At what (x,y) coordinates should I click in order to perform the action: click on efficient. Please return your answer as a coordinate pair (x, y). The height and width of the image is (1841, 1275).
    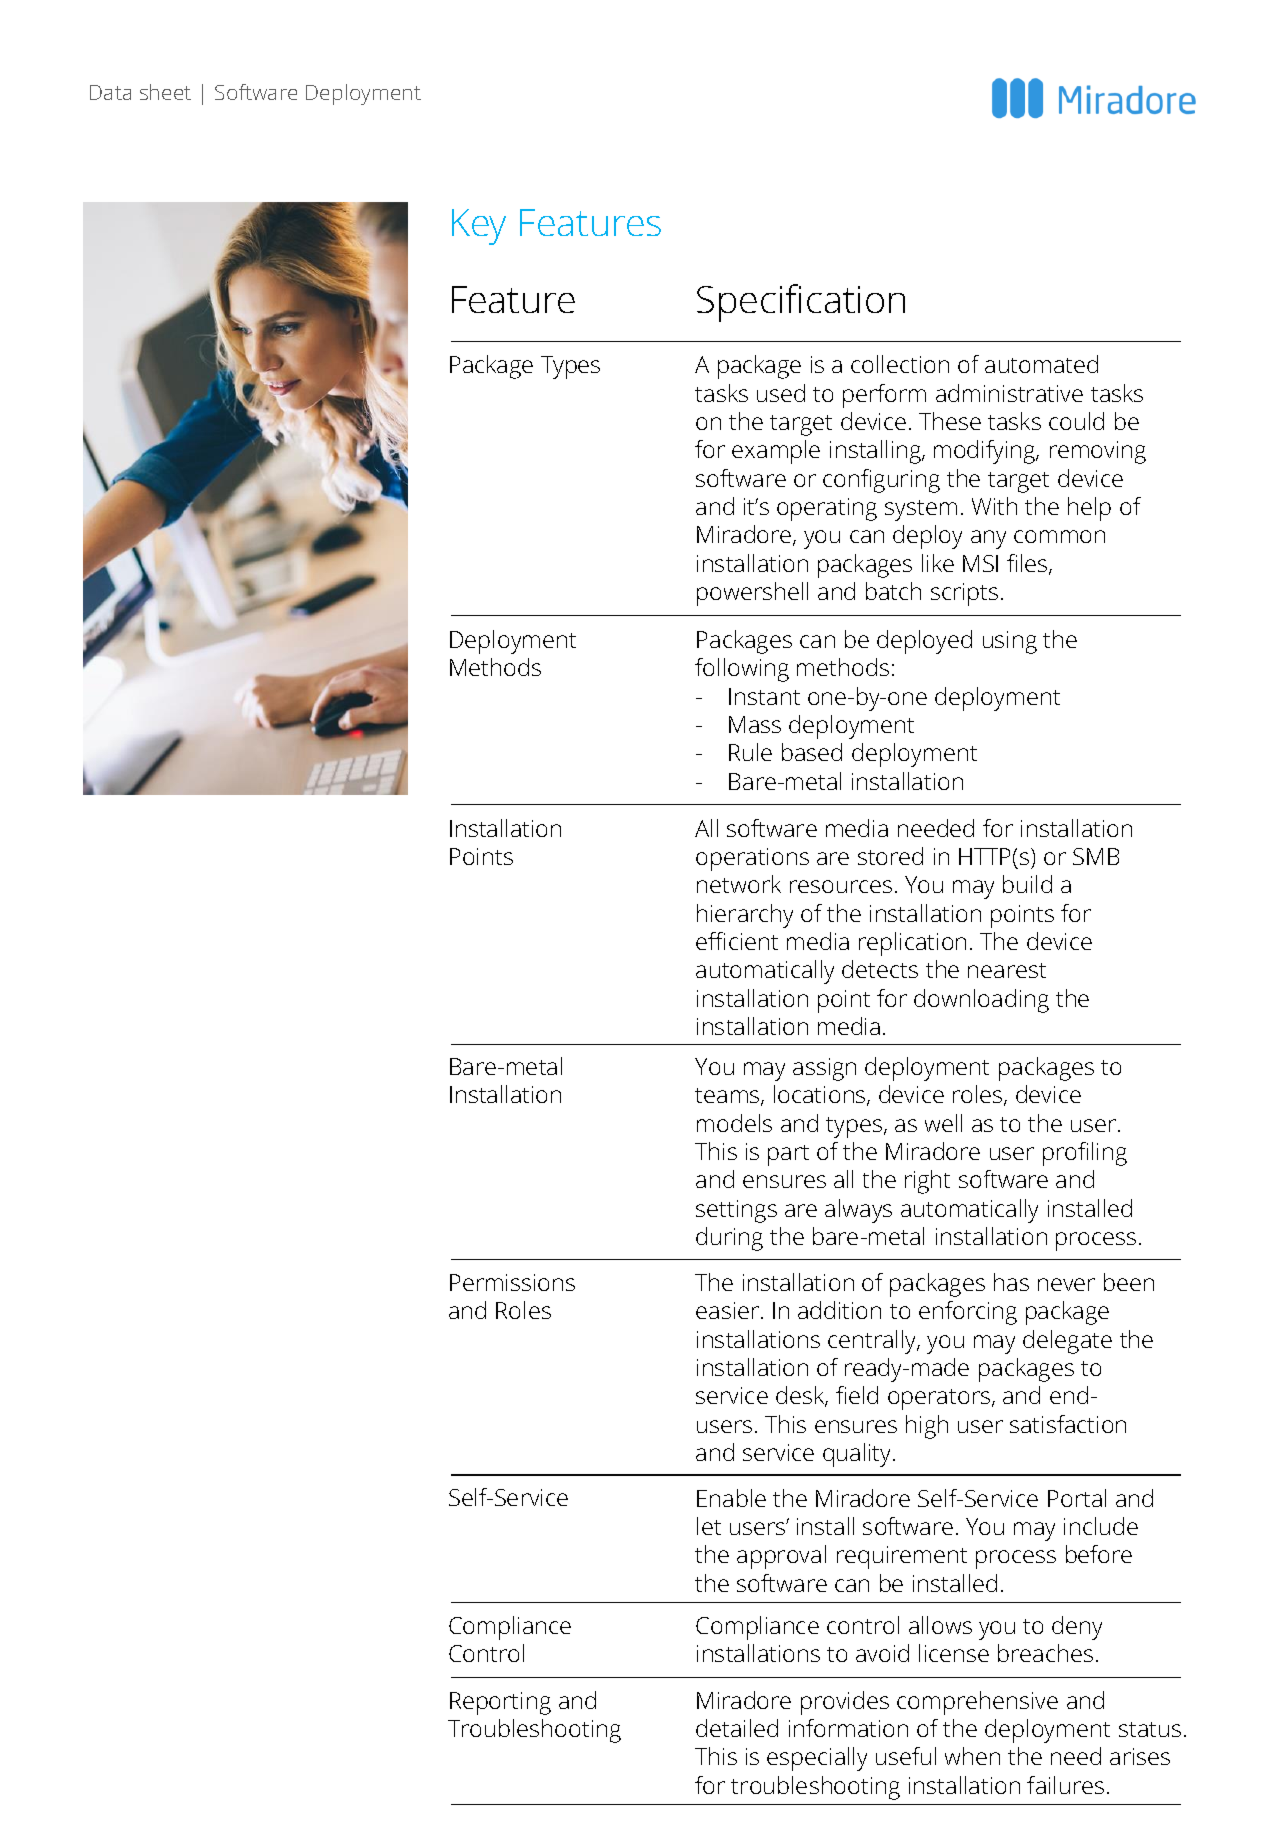
    Looking at the image, I should click on (737, 941).
